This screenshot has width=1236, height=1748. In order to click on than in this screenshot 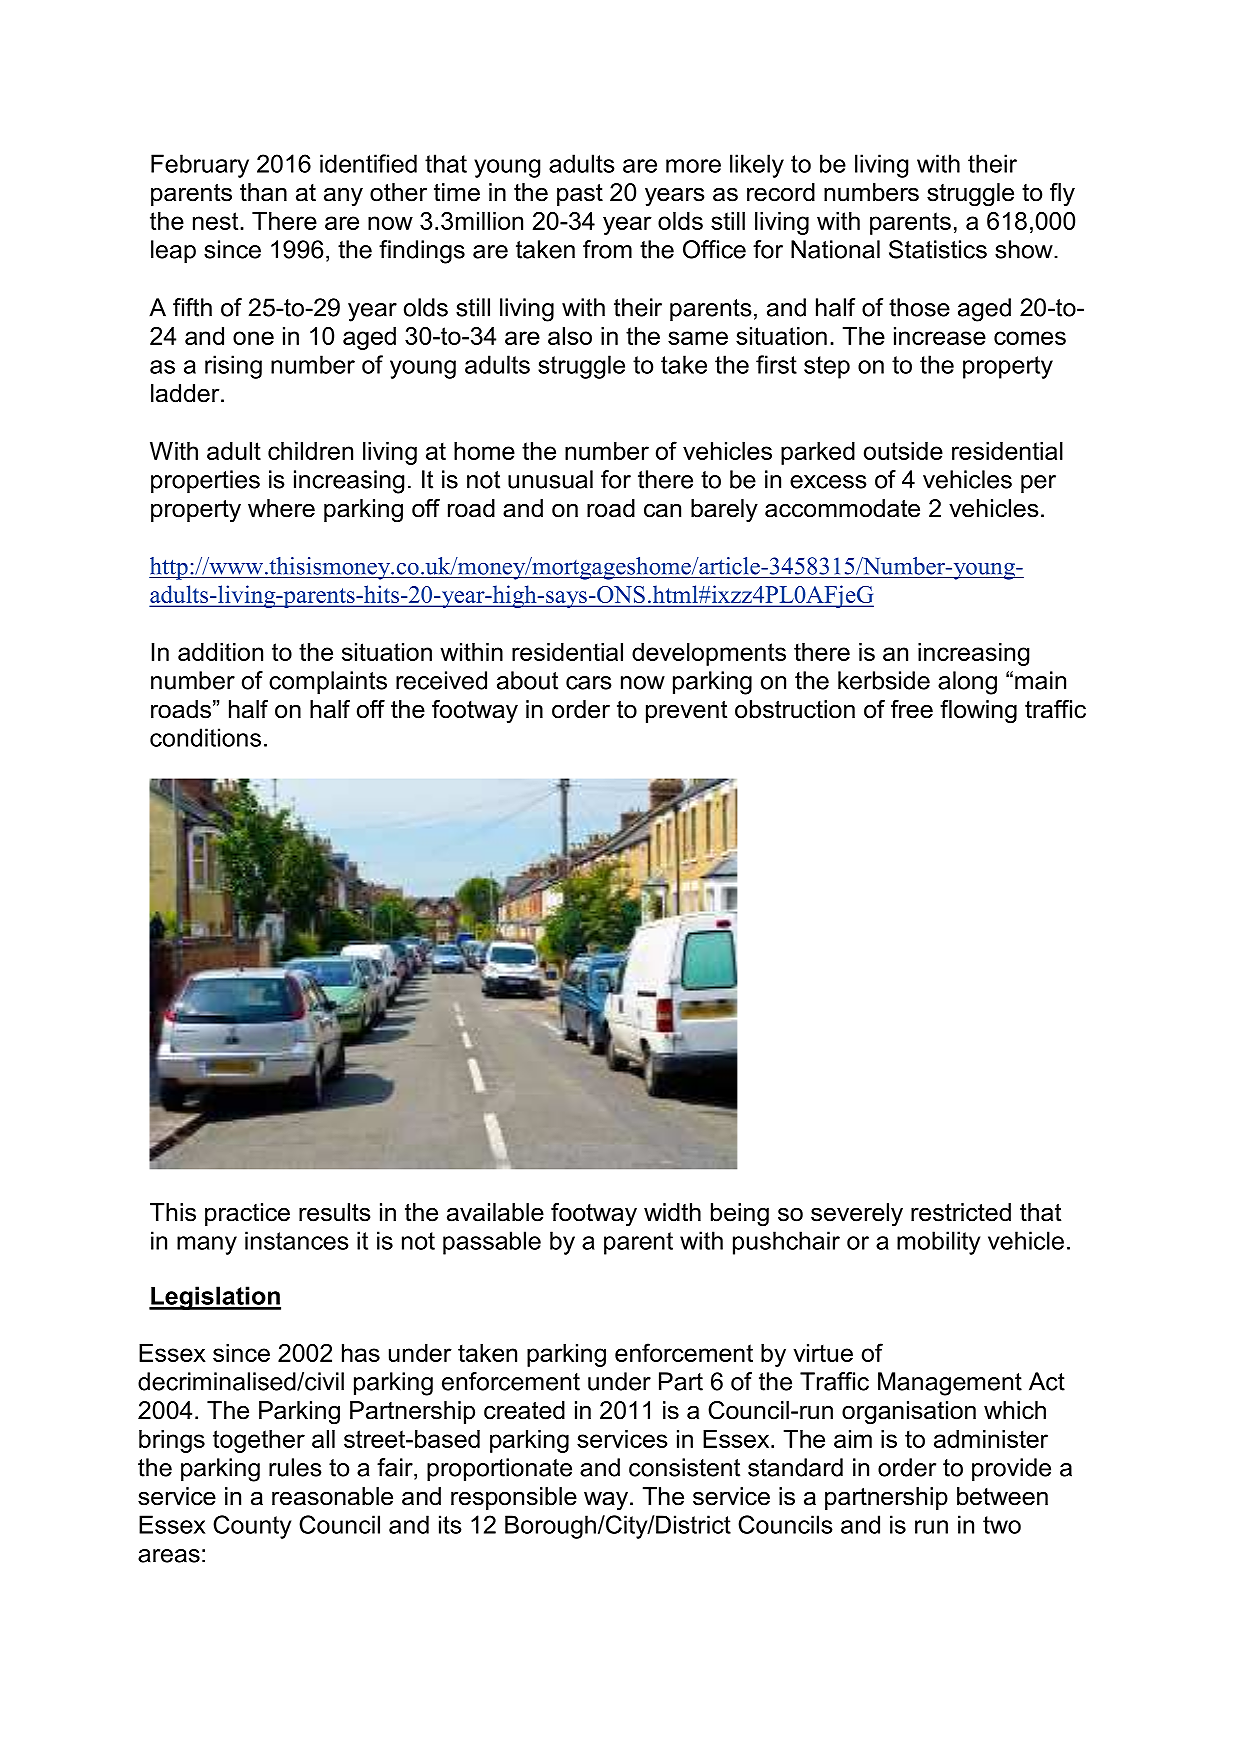, I will do `click(263, 192)`.
